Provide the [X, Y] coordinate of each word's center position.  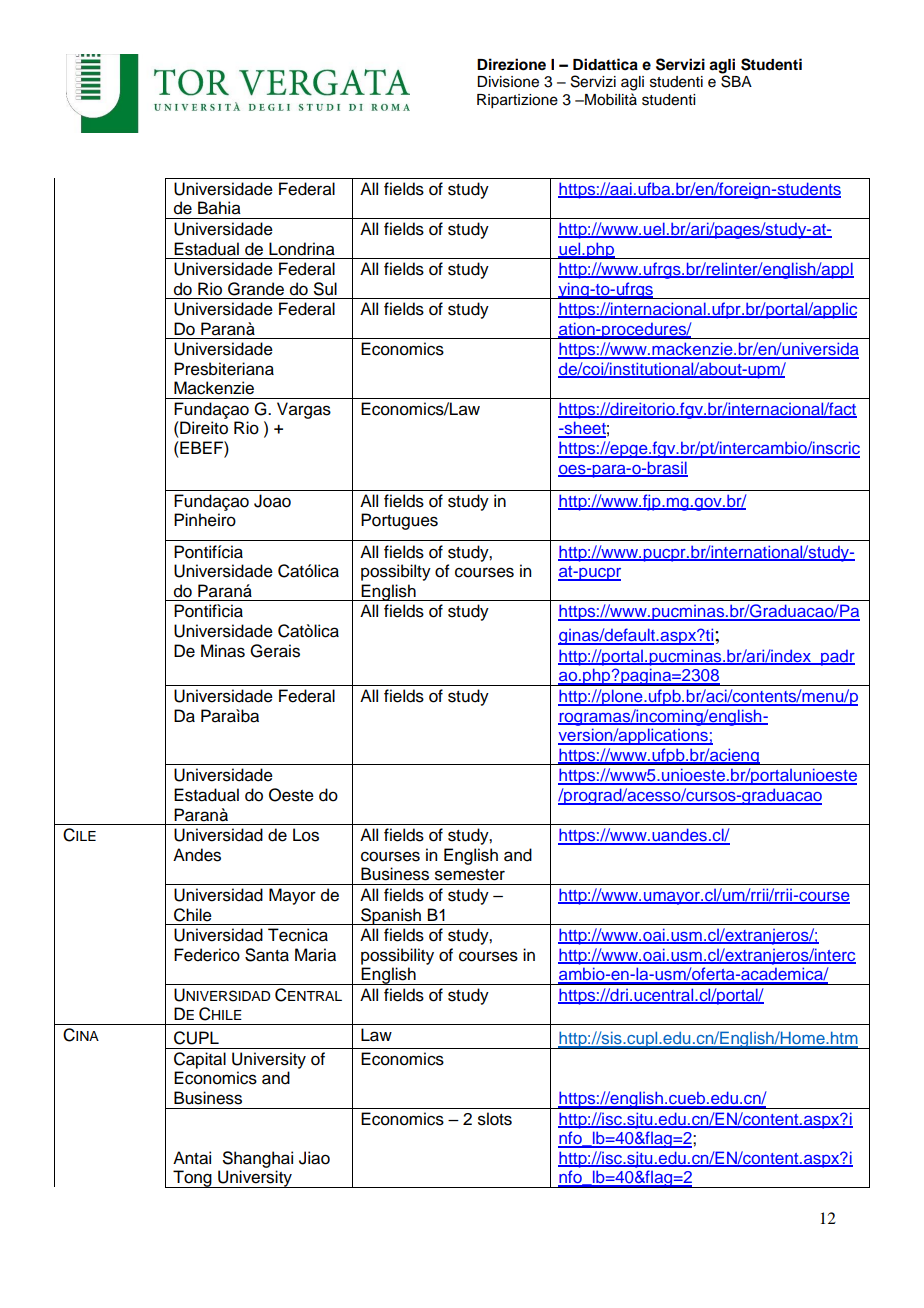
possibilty [396, 572]
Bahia [219, 208]
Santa [267, 955]
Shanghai [258, 1159]
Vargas [304, 410]
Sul [325, 289]
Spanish [391, 916]
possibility [397, 956]
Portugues [399, 521]
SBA [736, 81]
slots [495, 1119]
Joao [272, 501]
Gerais [275, 651]
